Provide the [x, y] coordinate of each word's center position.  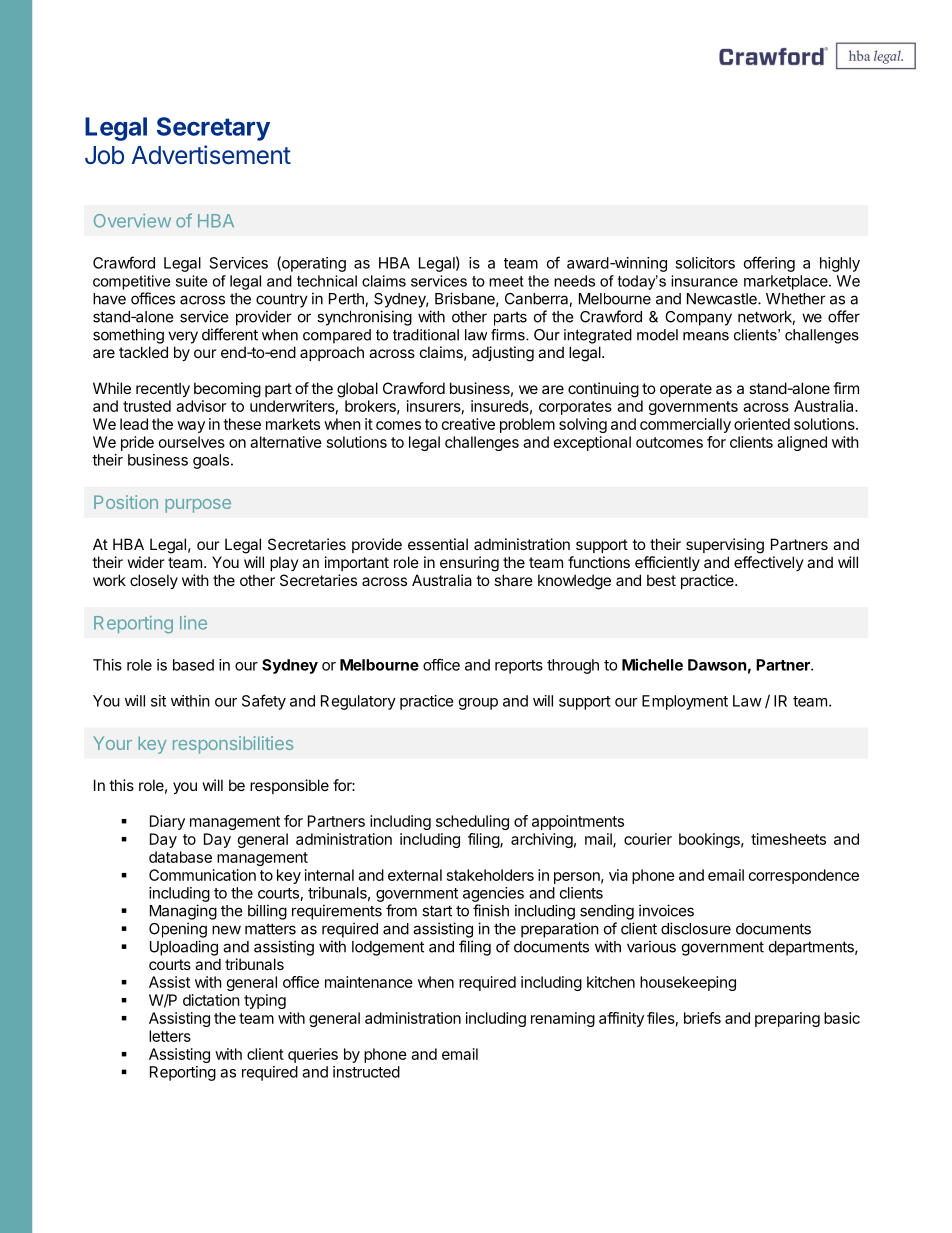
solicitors [705, 263]
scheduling [472, 822]
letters [170, 1036]
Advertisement [211, 155]
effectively [769, 563]
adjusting [503, 354]
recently [163, 389]
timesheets [788, 839]
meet [506, 281]
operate [686, 390]
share [513, 580]
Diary [167, 822]
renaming [563, 1019]
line [193, 623]
